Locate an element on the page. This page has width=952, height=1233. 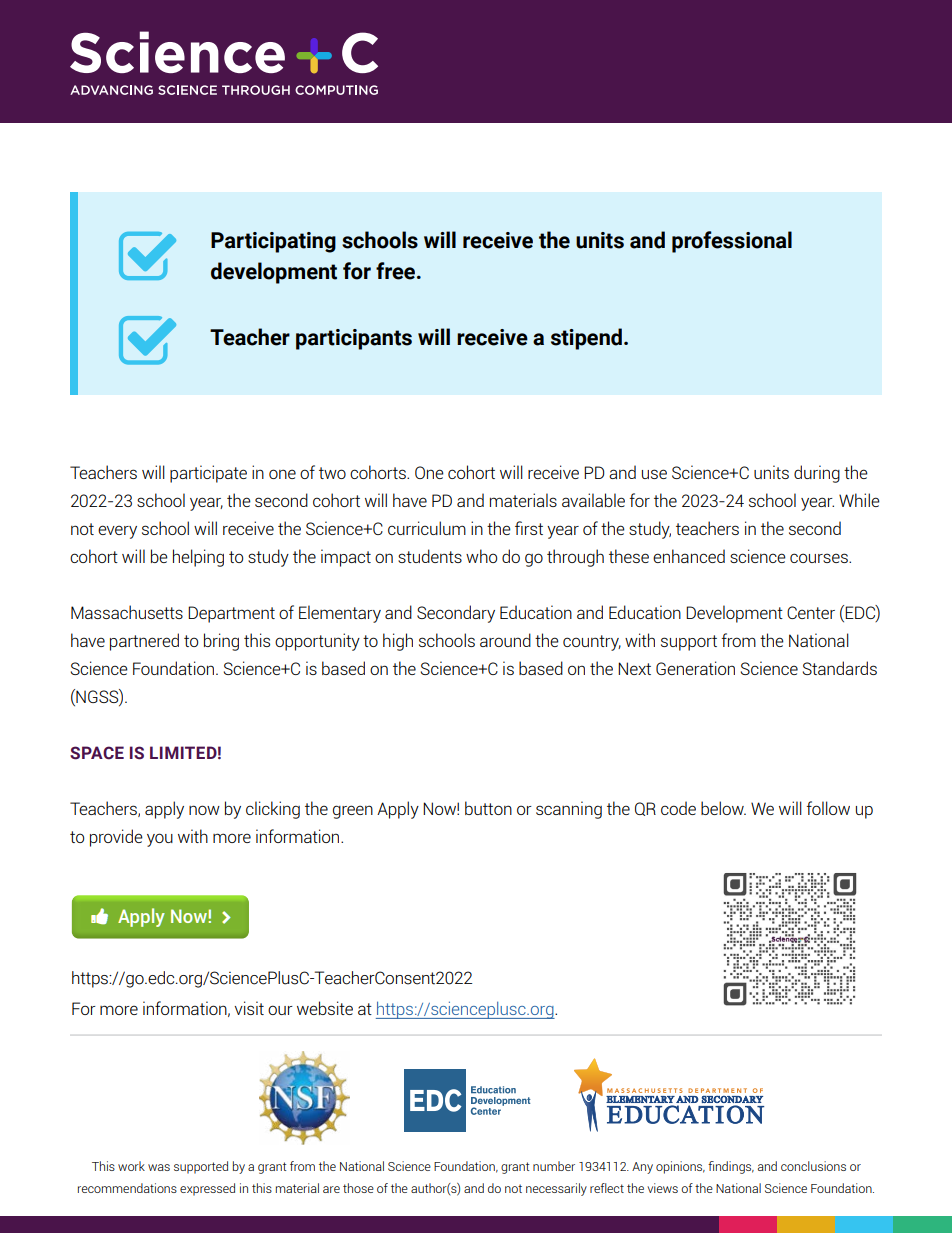
Standards is located at coordinates (840, 668).
